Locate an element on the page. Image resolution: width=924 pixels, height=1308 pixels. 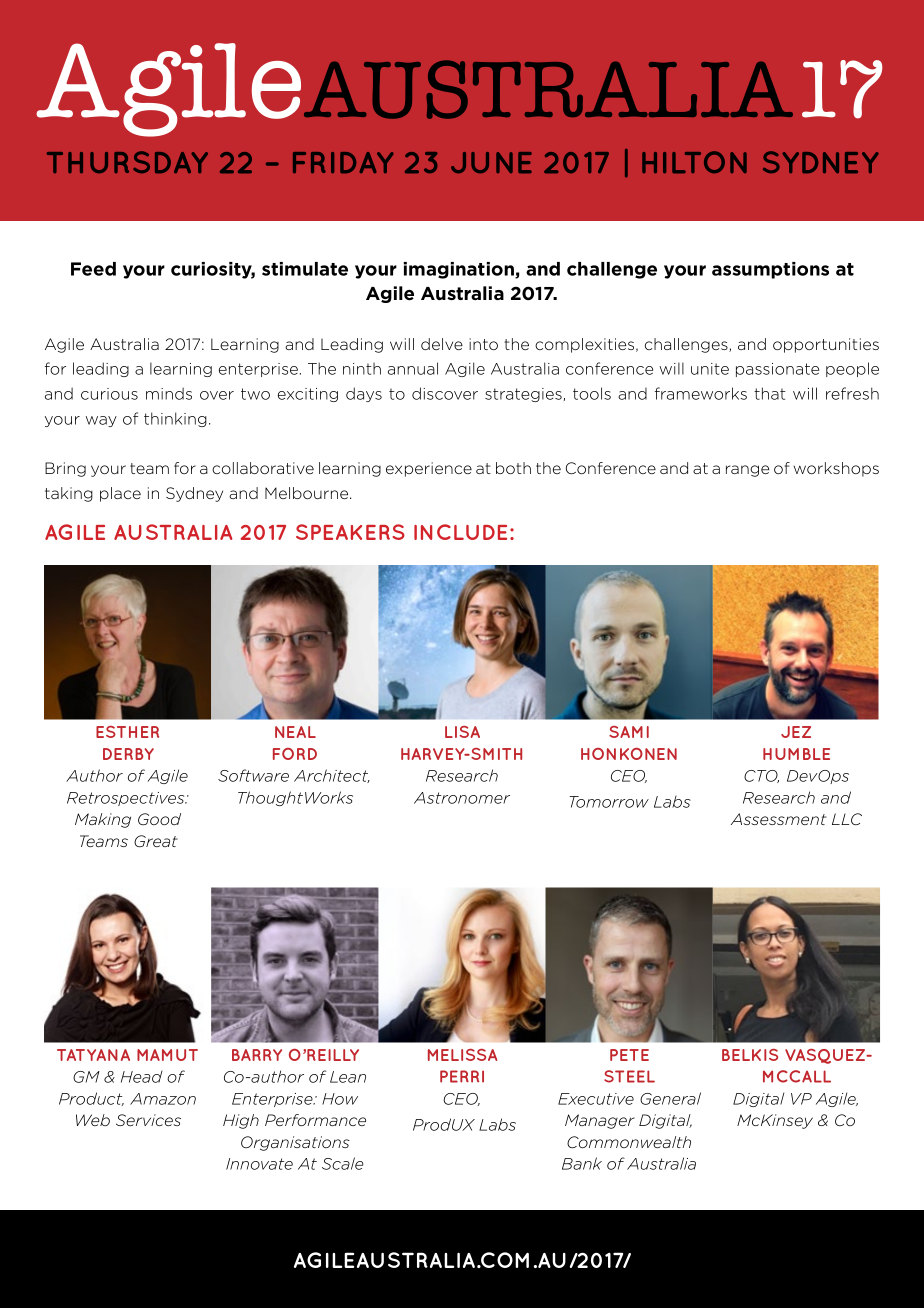
LISA is located at coordinates (462, 732).
